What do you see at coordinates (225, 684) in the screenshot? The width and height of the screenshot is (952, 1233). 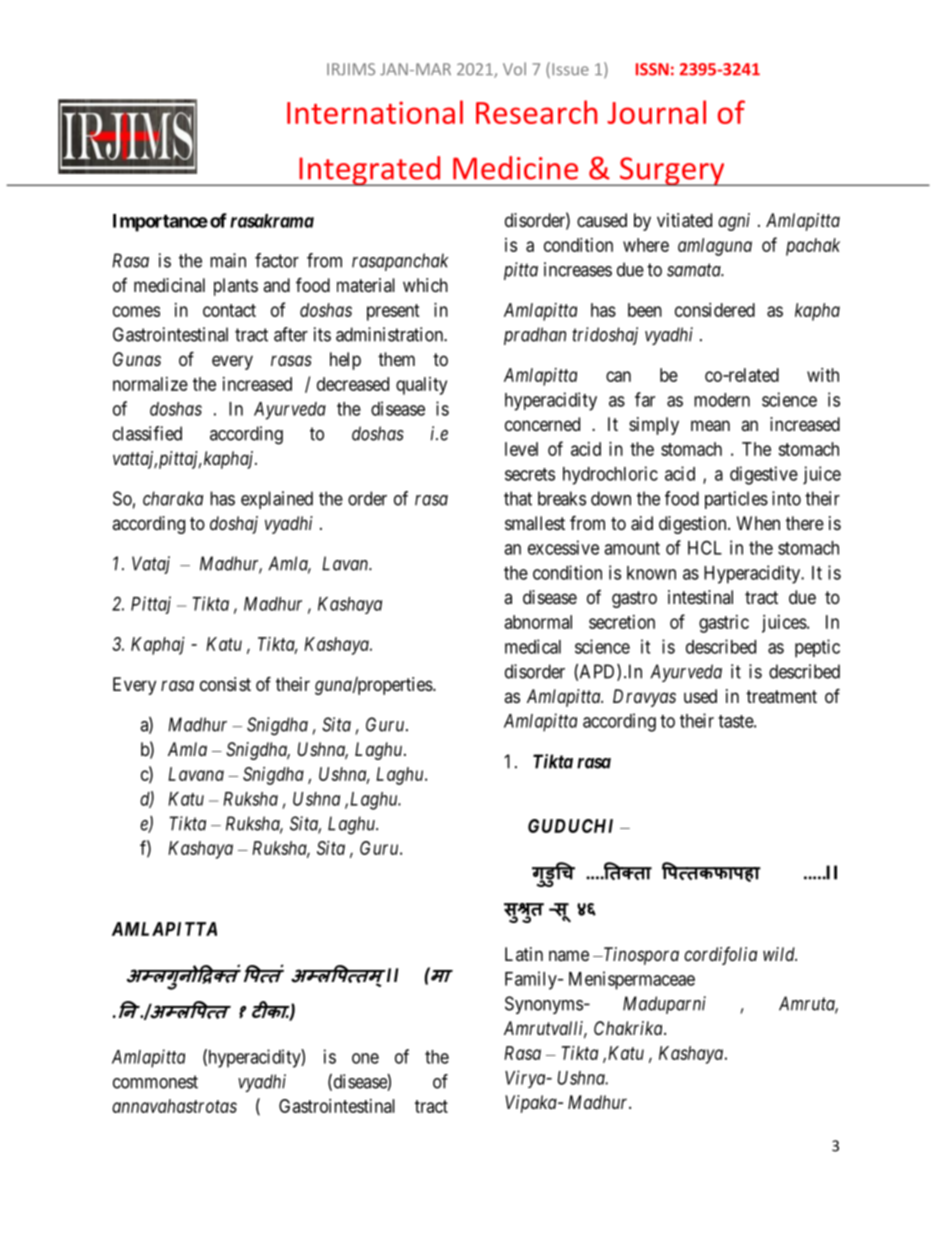 I see `consist` at bounding box center [225, 684].
